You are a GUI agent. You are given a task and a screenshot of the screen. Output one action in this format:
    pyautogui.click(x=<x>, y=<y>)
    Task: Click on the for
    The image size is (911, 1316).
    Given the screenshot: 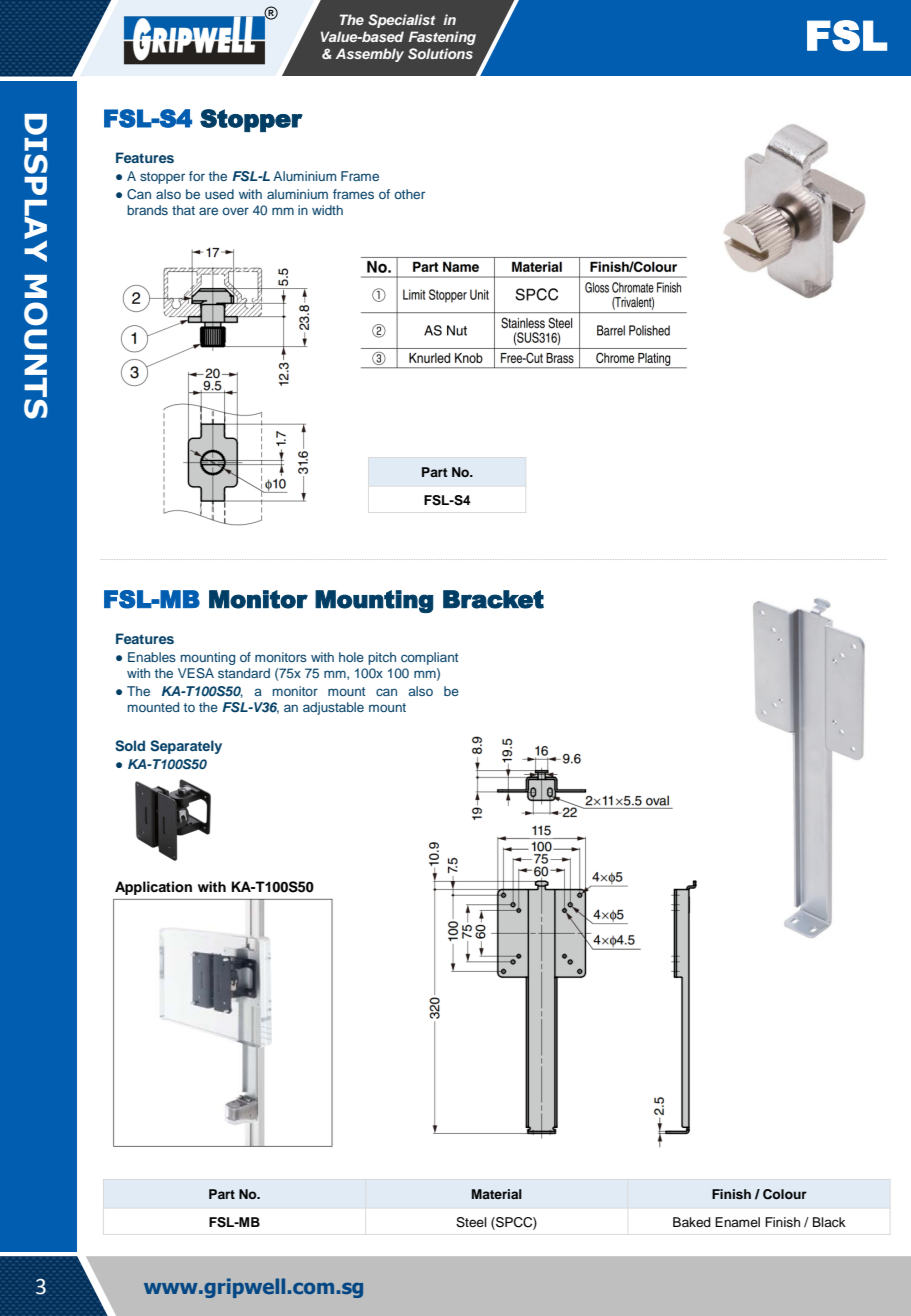 What is the action you would take?
    pyautogui.click(x=197, y=176)
